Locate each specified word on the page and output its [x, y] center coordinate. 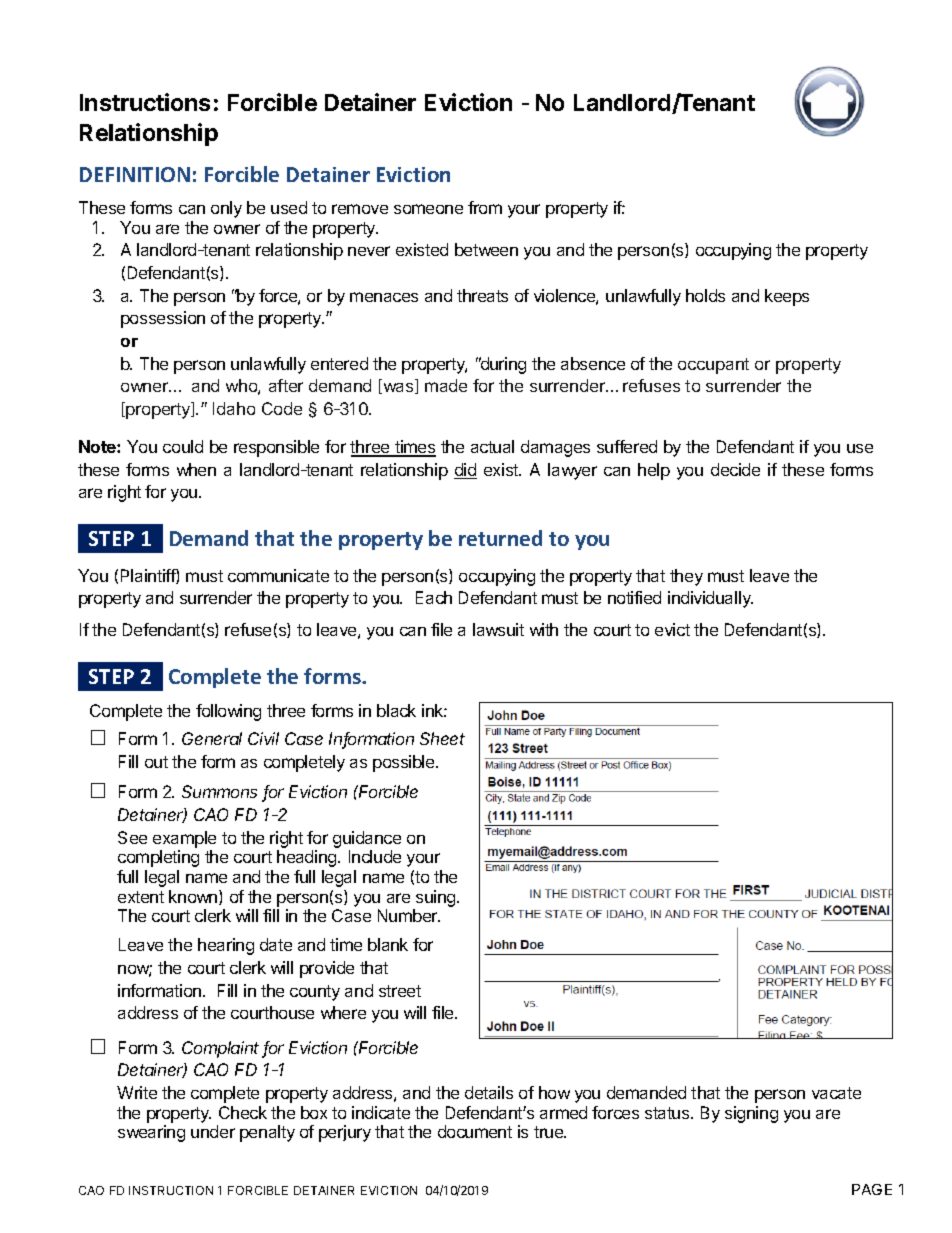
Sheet [442, 738]
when [196, 469]
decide [735, 469]
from [485, 207]
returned [500, 538]
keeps [787, 297]
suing [437, 898]
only [226, 209]
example [184, 839]
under [213, 1131]
